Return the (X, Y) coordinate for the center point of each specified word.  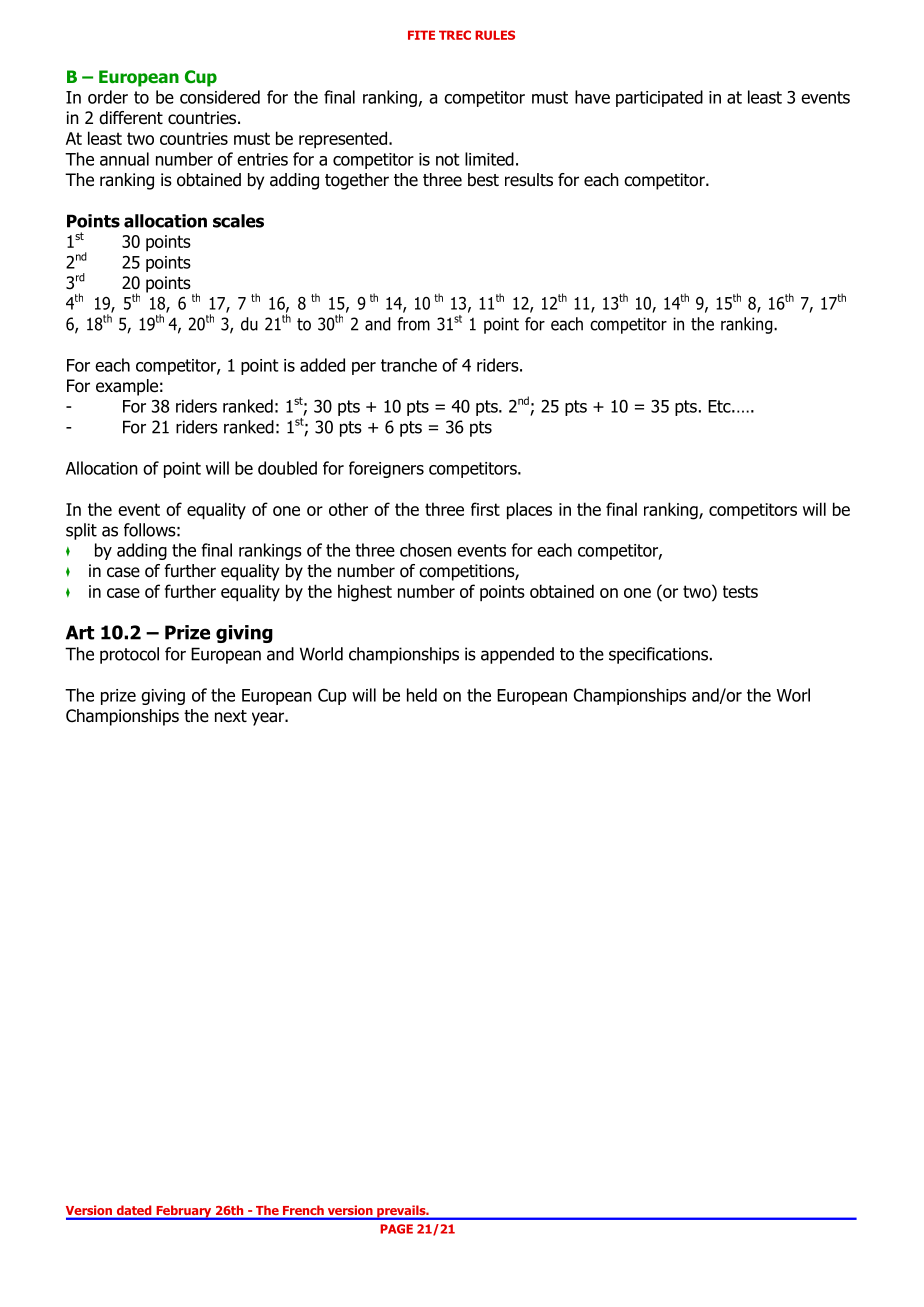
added (322, 365)
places (529, 511)
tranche (409, 365)
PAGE (396, 1229)
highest (365, 593)
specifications (658, 655)
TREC (455, 35)
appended (517, 655)
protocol (129, 655)
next (231, 716)
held (422, 695)
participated (659, 98)
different (131, 118)
